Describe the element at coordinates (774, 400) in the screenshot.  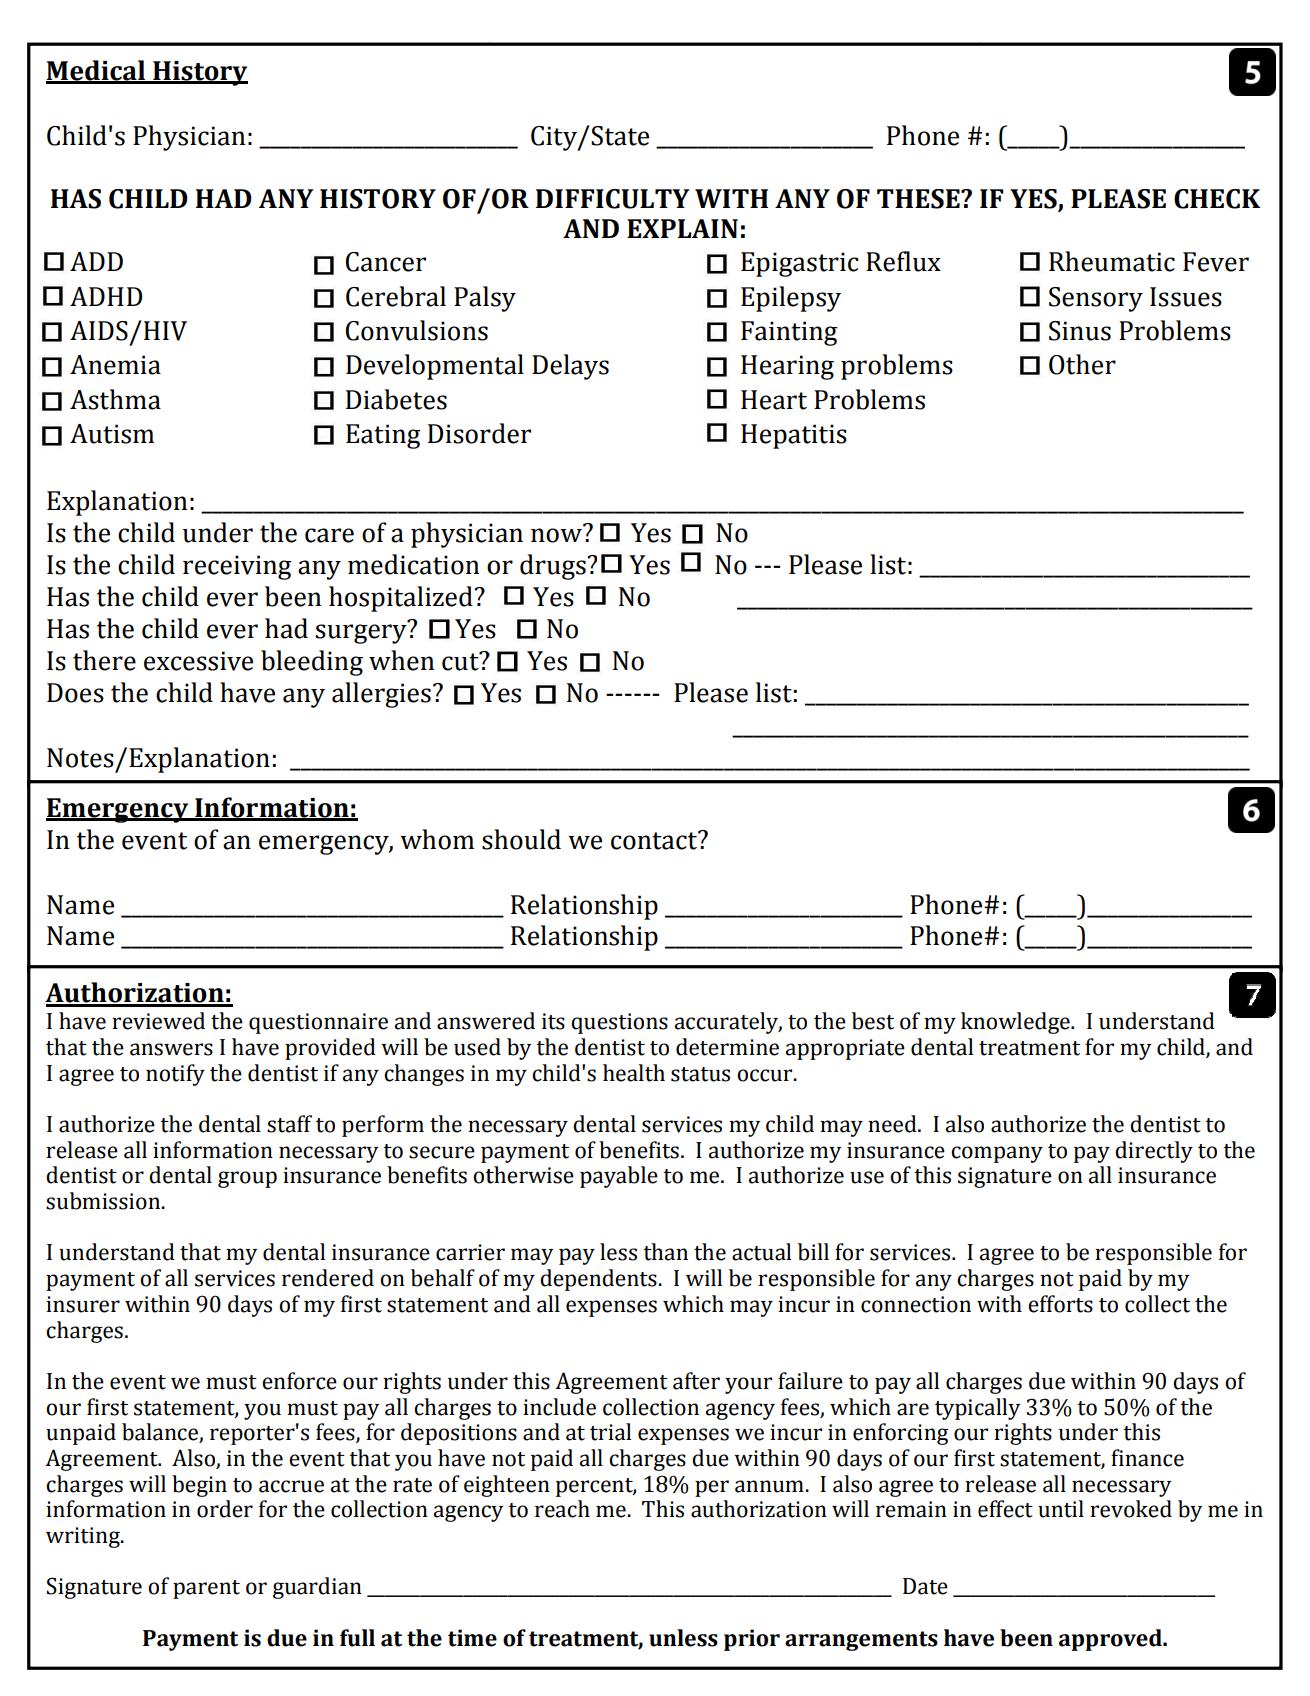
I see `Heart` at that location.
